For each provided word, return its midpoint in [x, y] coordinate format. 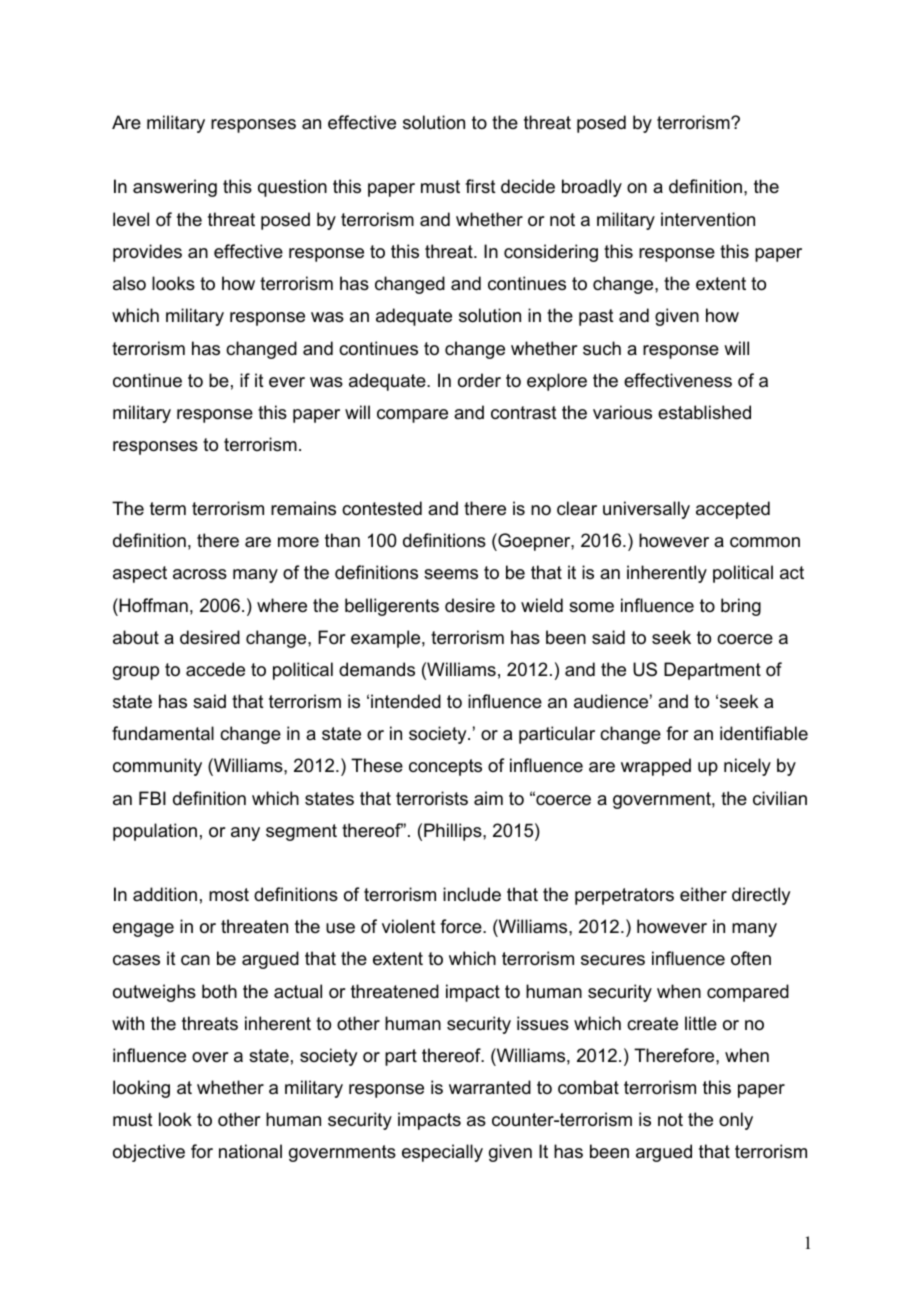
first [480, 186]
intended [406, 701]
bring [741, 607]
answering [175, 188]
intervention [708, 219]
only [736, 1121]
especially [442, 1153]
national [250, 1151]
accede [215, 669]
